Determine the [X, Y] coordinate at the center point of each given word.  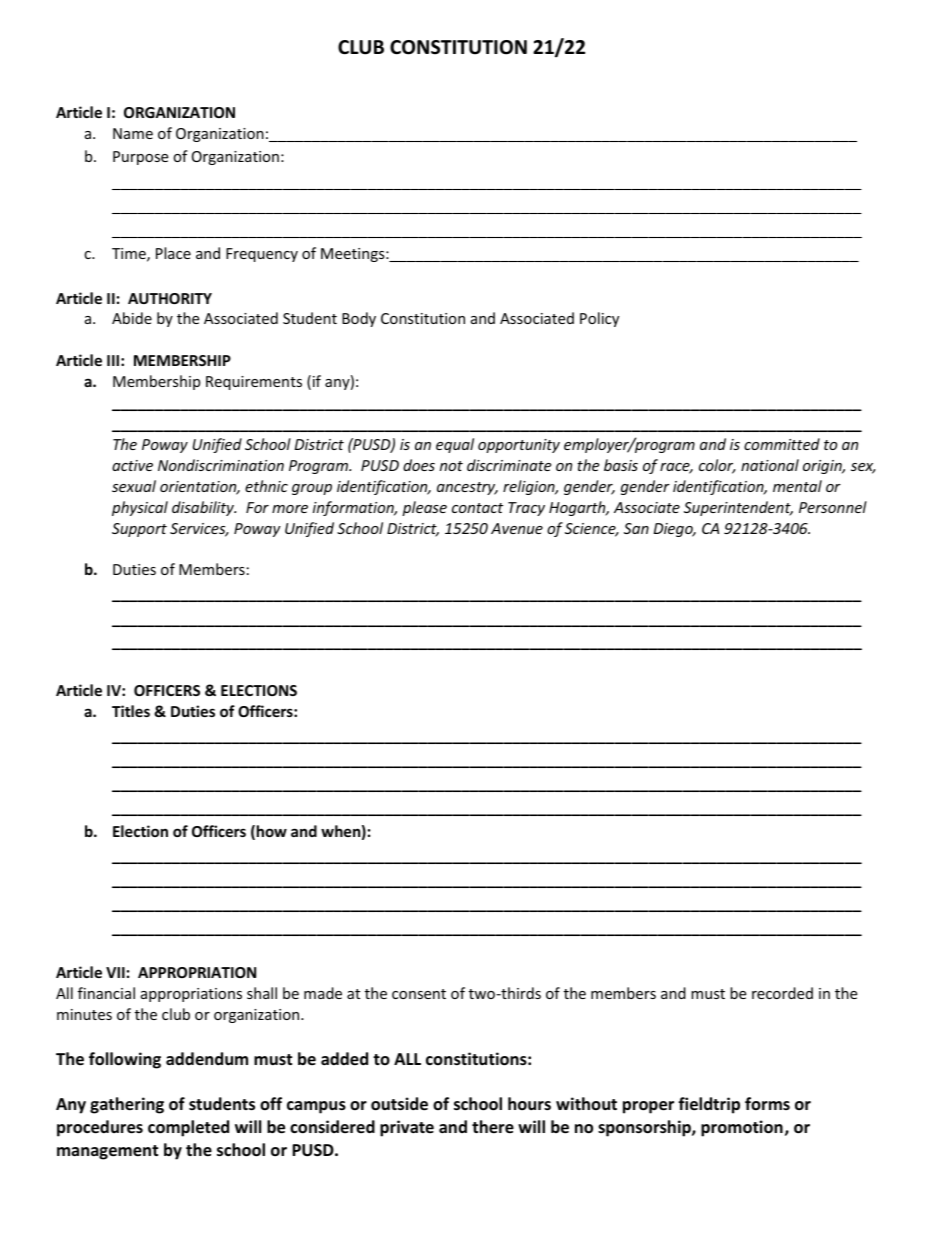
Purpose [140, 158]
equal [455, 445]
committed [782, 444]
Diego [674, 530]
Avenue [517, 528]
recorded [782, 993]
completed [188, 1128]
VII [115, 972]
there [493, 1127]
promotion [742, 1128]
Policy [599, 319]
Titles [131, 711]
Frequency [262, 255]
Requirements [254, 383]
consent [419, 994]
